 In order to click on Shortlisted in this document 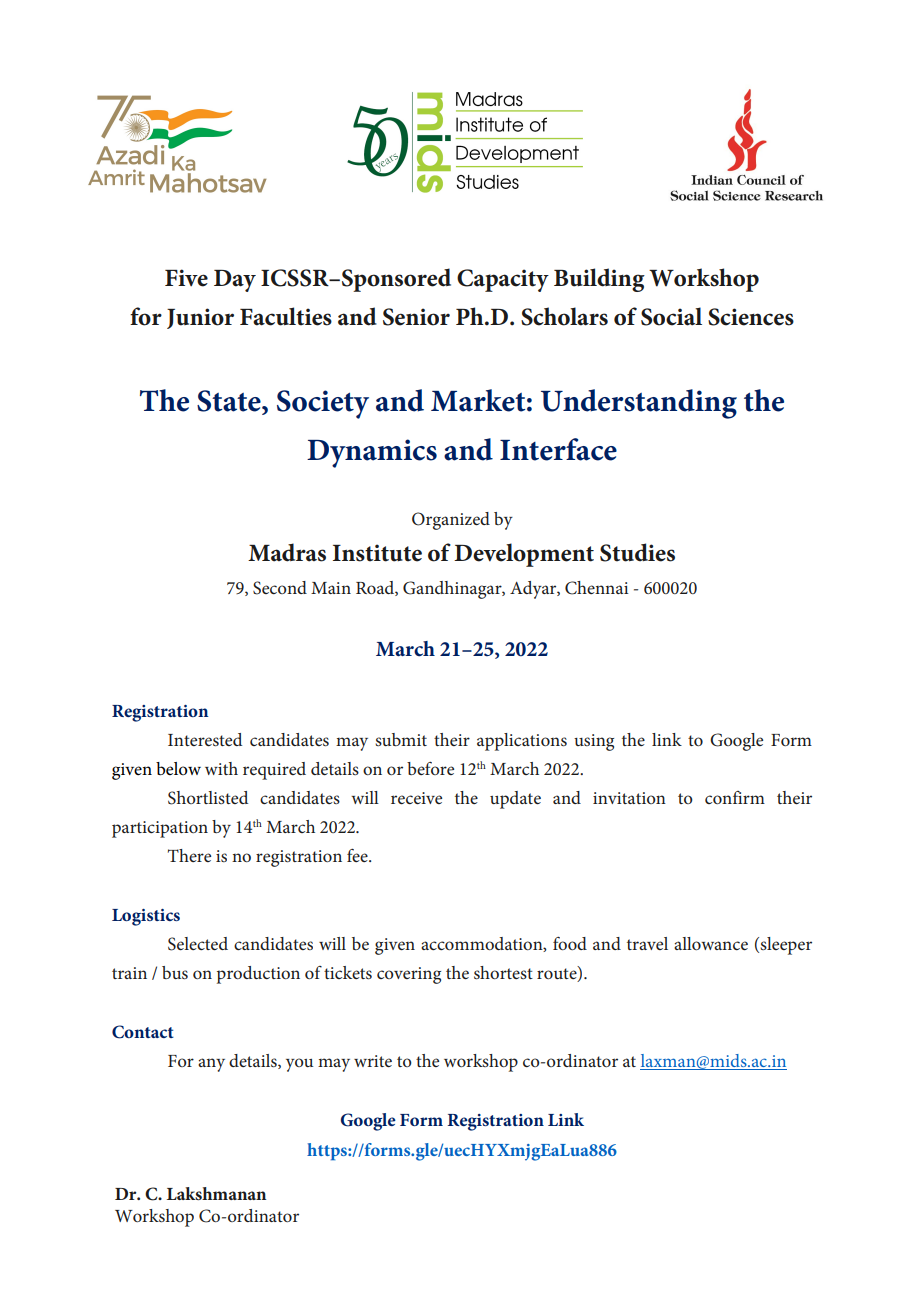, I will do `click(208, 798)`.
